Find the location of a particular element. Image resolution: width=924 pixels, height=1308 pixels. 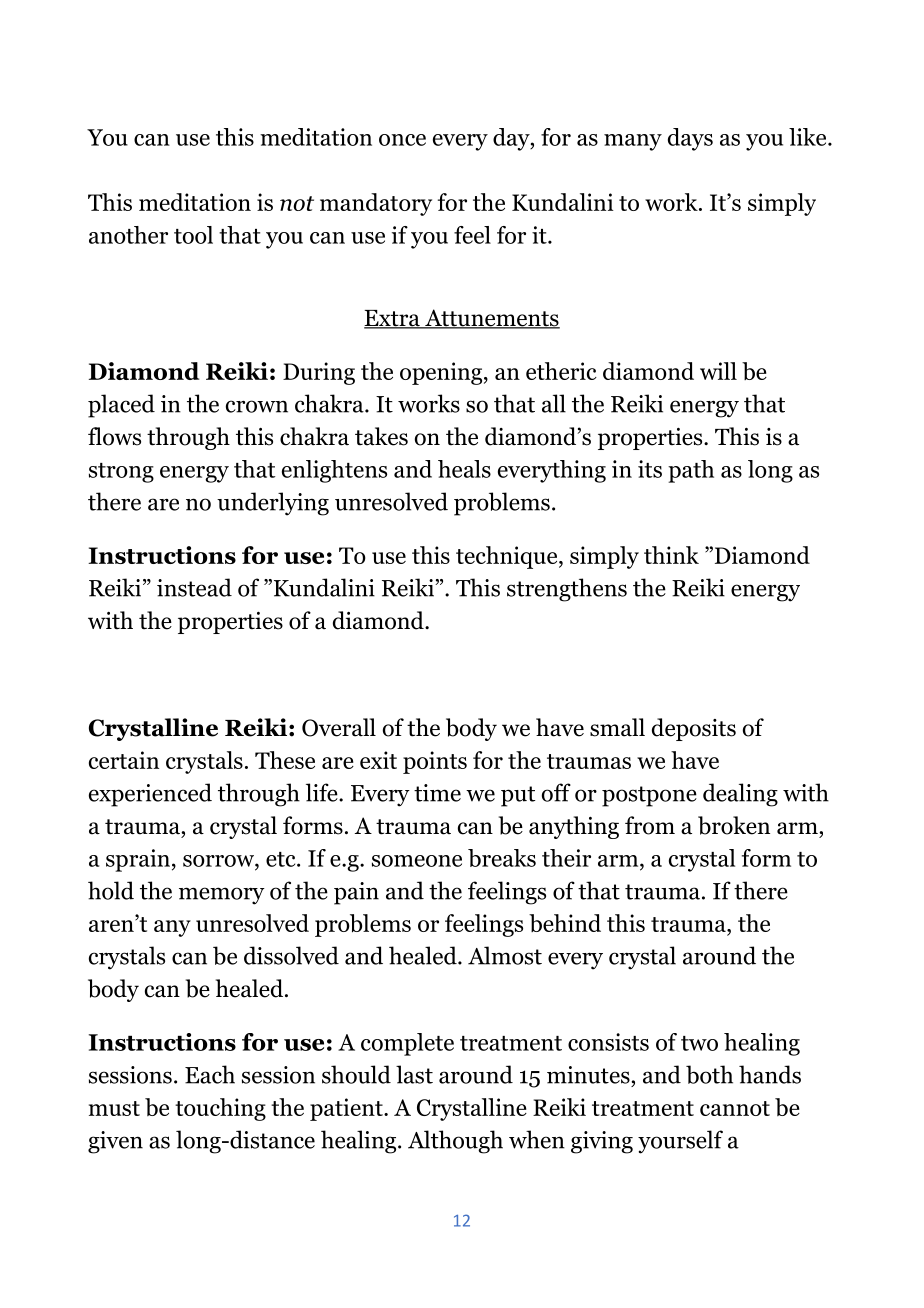

deposits is located at coordinates (694, 729).
